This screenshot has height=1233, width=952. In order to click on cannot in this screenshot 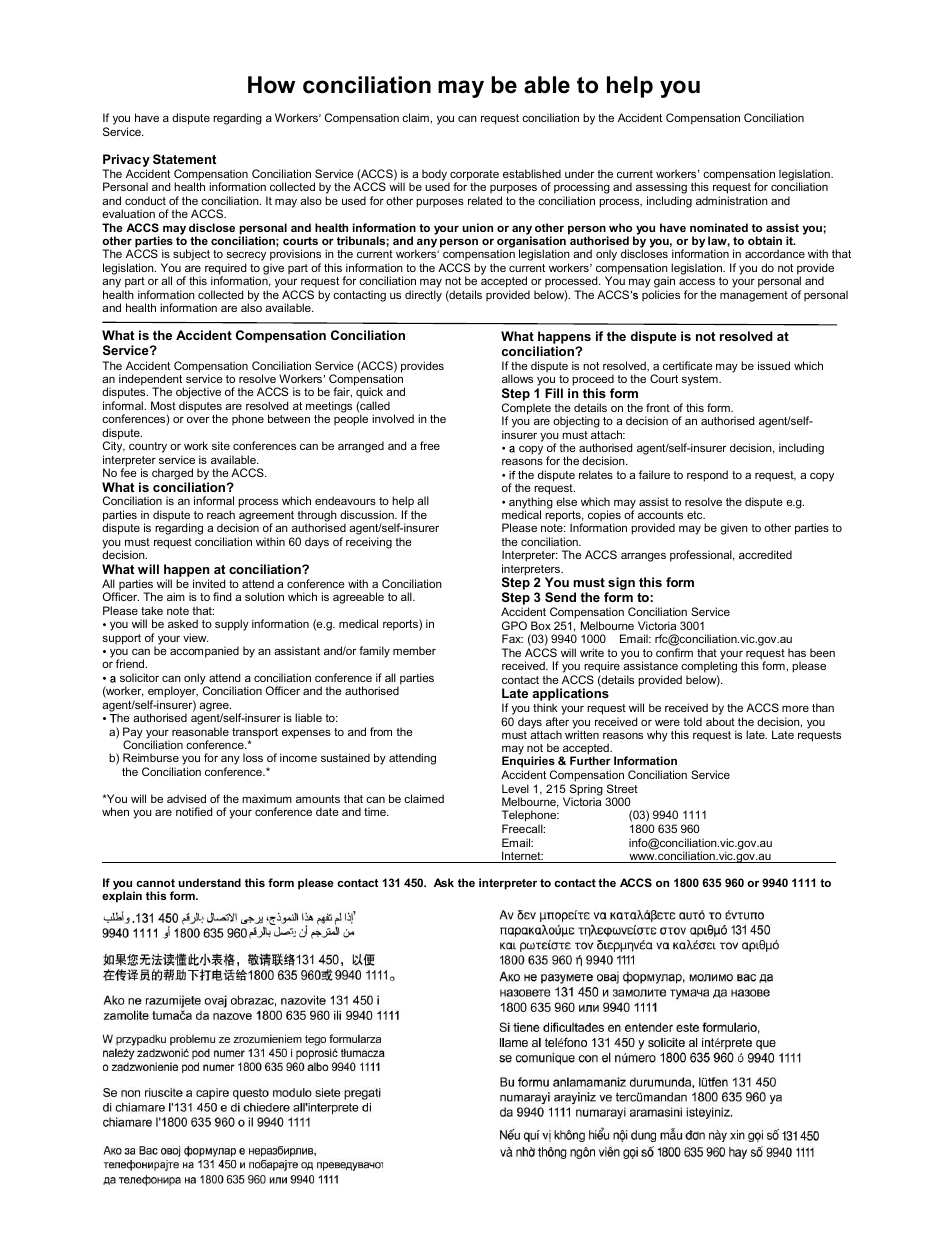, I will do `click(155, 883)`.
